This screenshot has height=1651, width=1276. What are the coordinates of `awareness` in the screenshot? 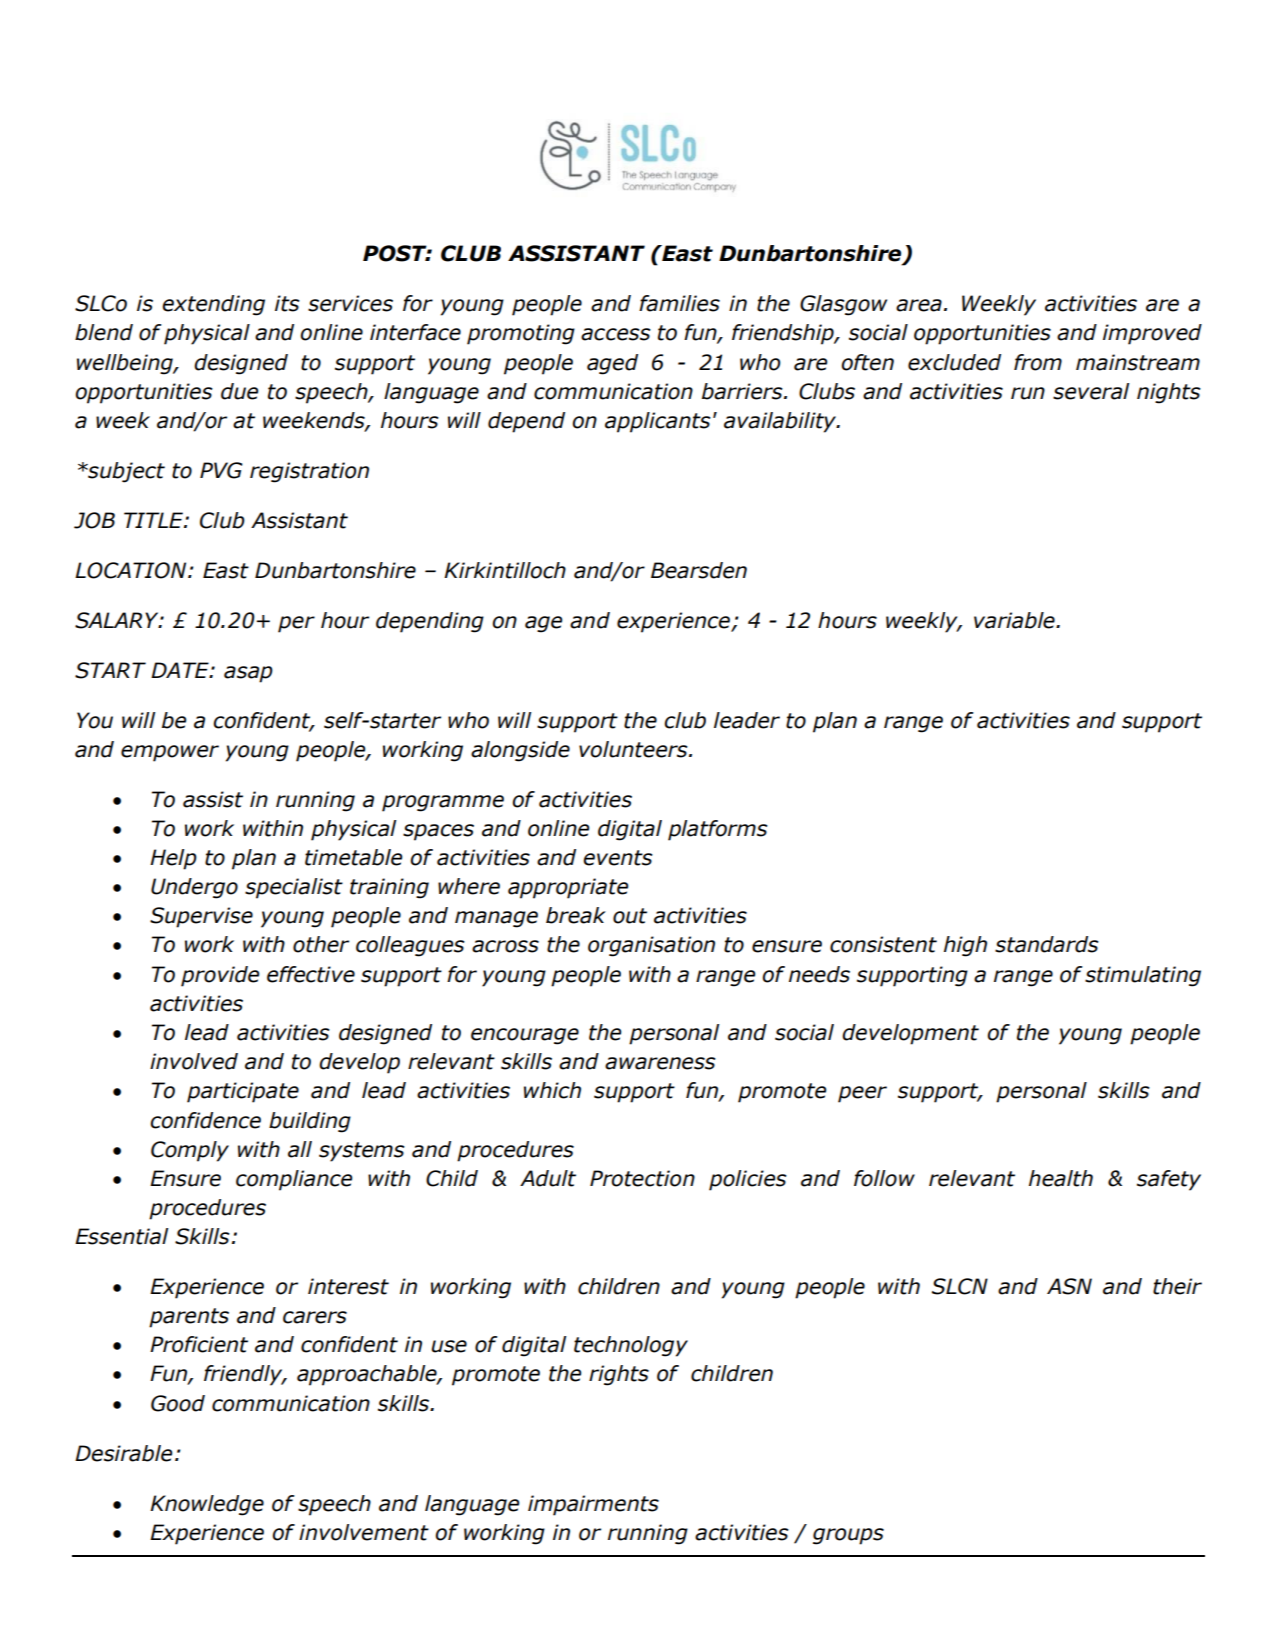 It's located at (660, 1063).
